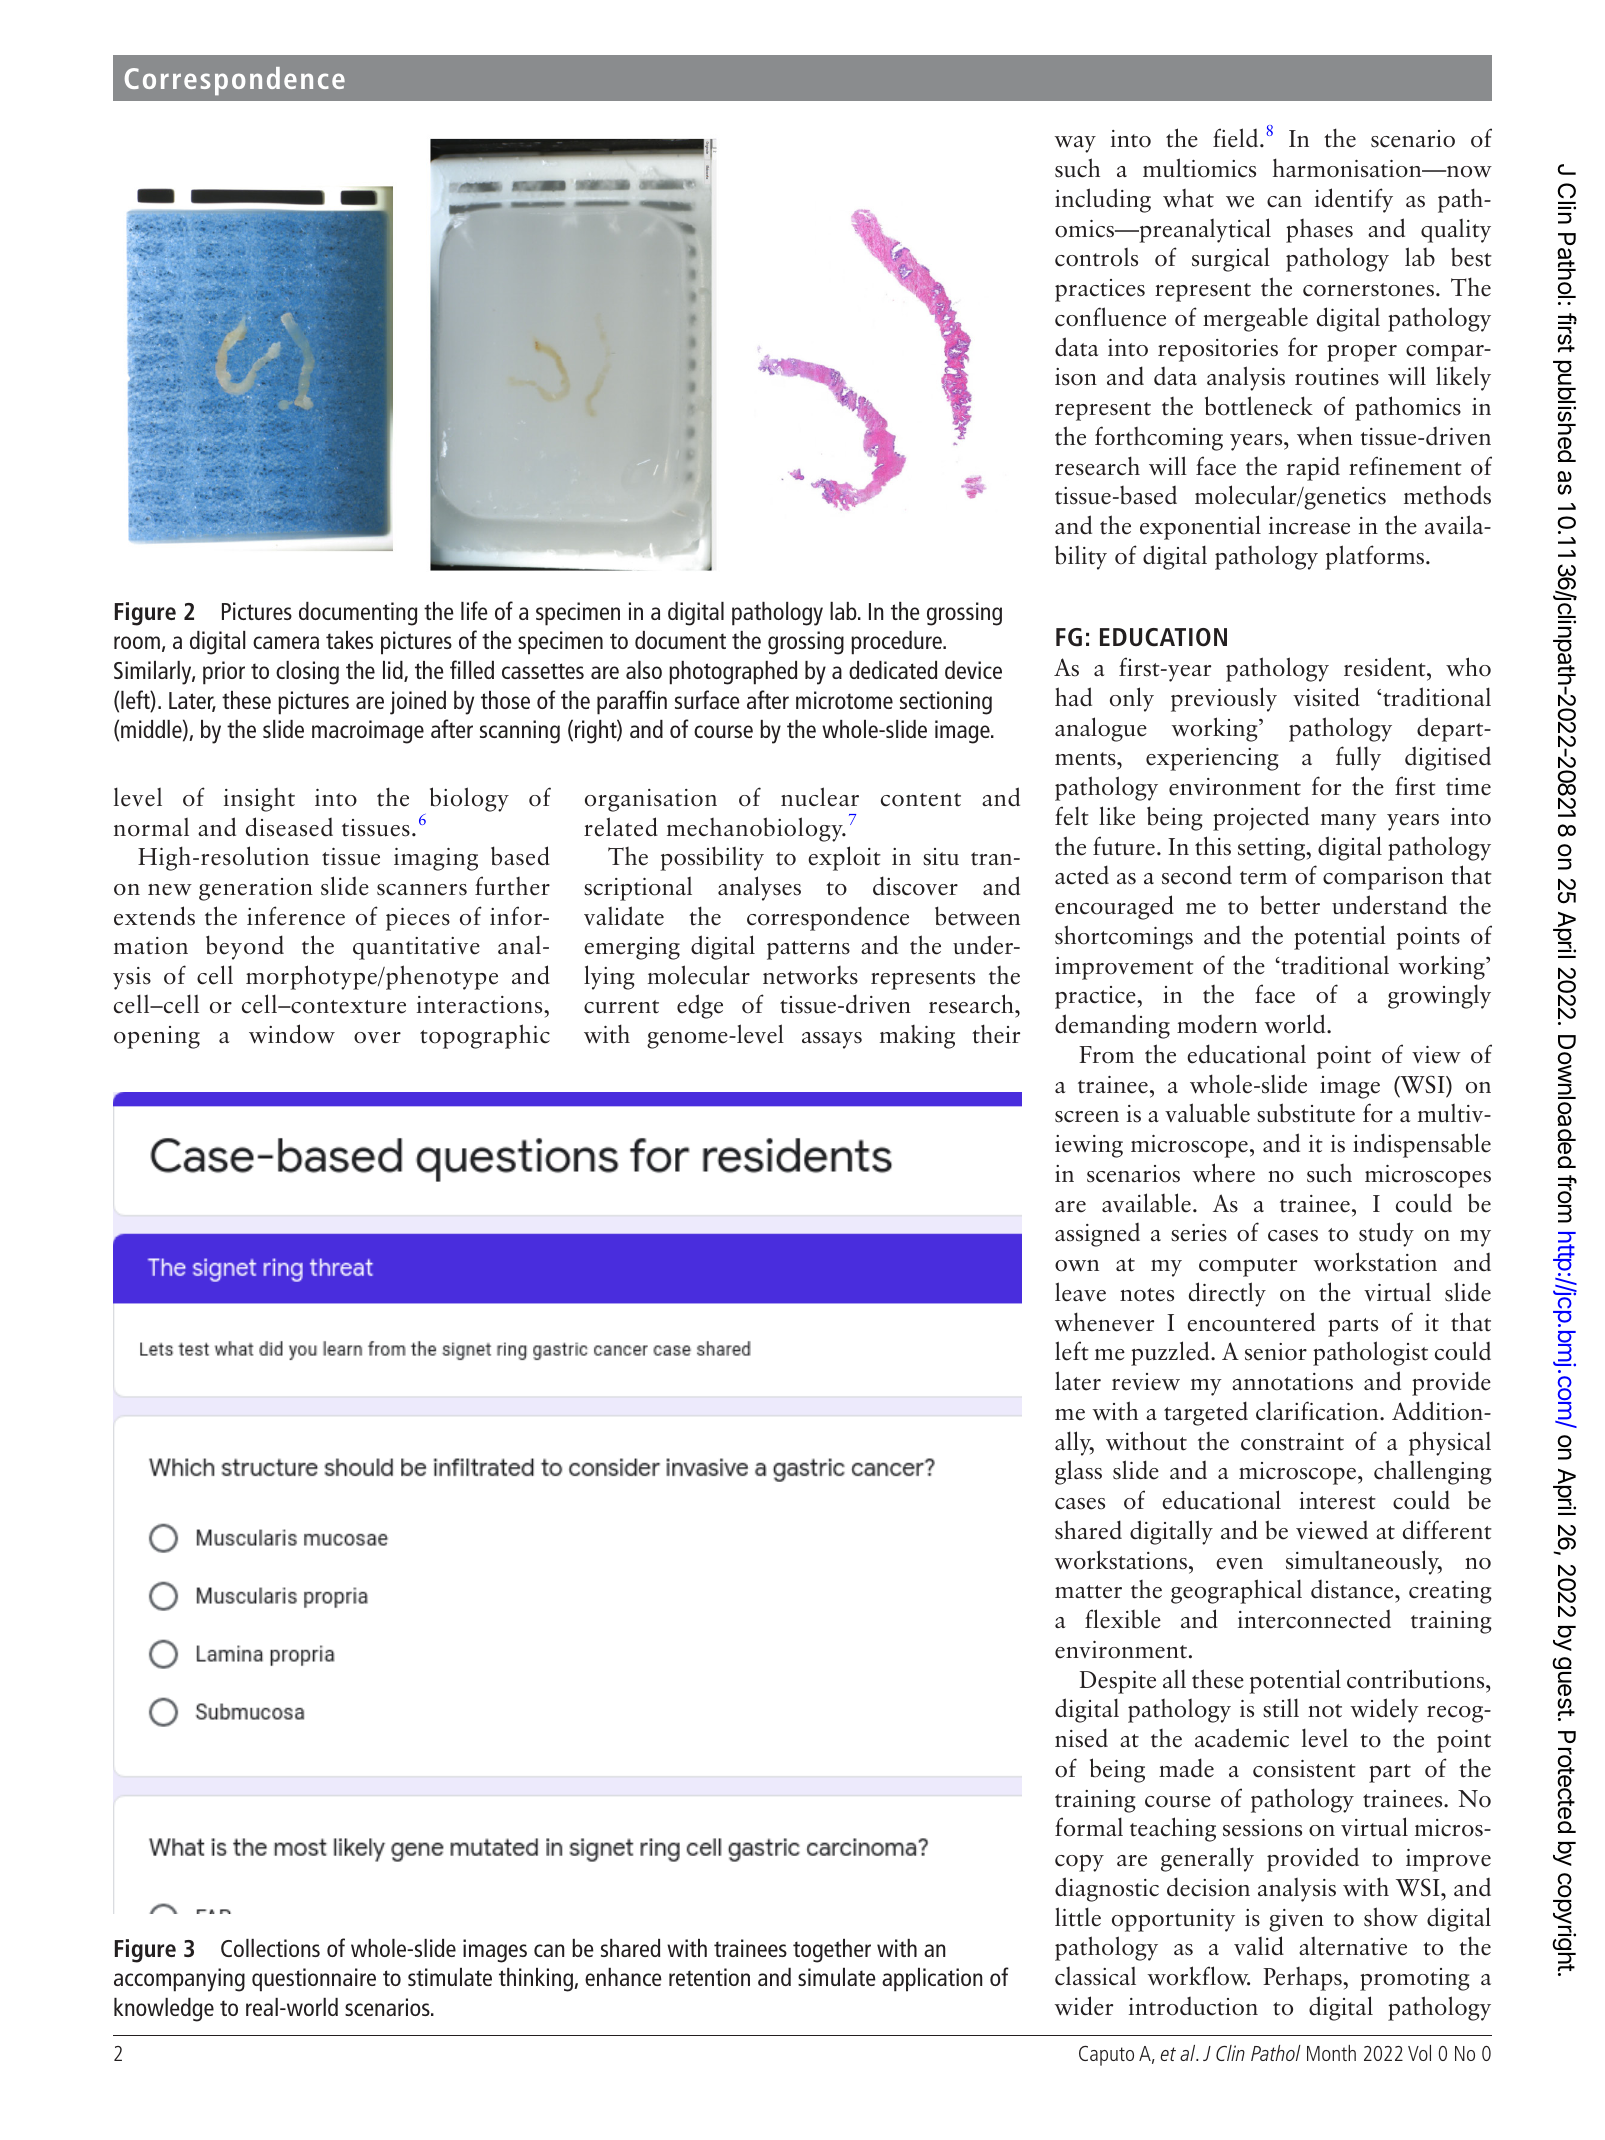  Describe the element at coordinates (286, 642) in the image. I see `camera` at that location.
